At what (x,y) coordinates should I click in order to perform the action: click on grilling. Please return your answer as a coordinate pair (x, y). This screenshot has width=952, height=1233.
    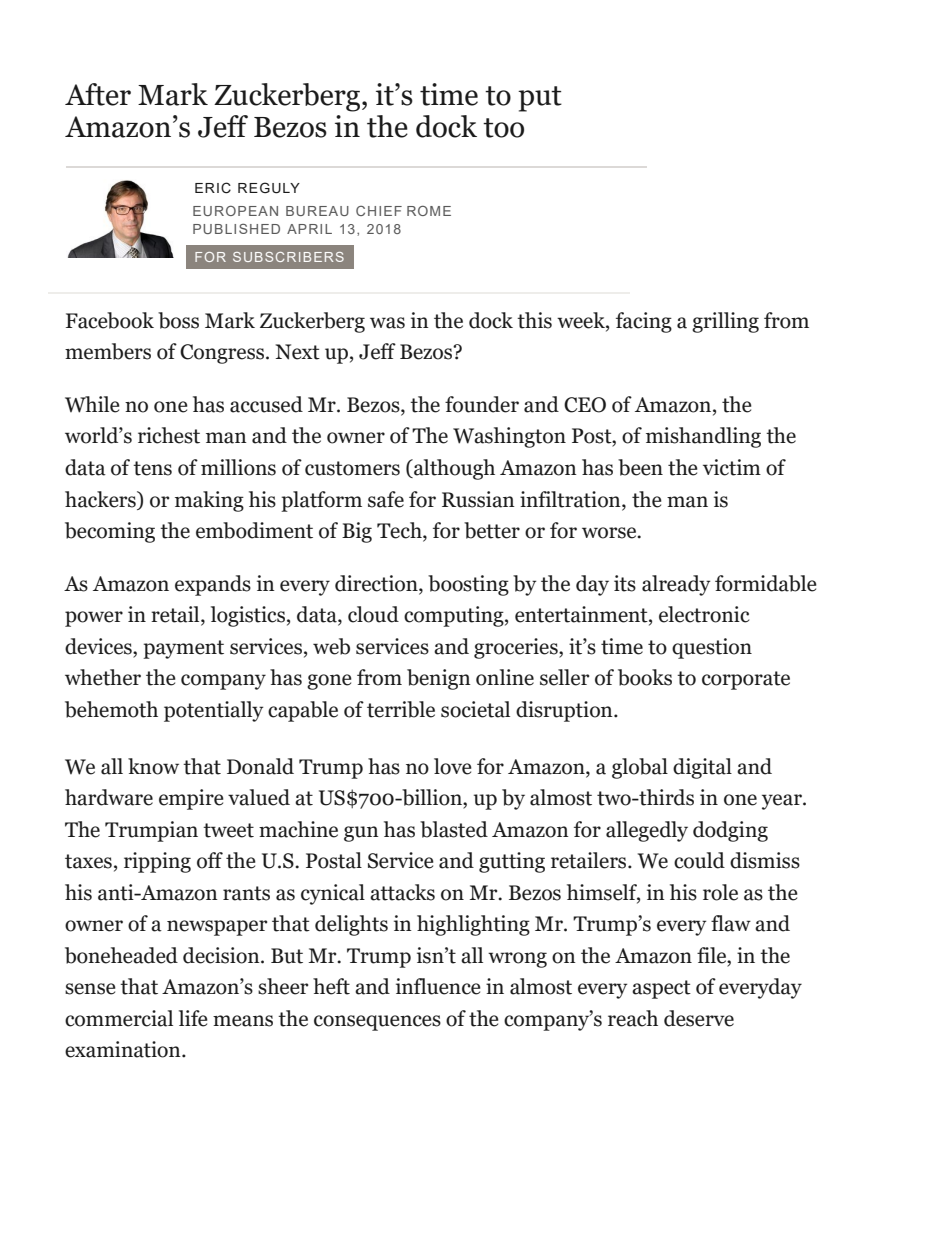
    Looking at the image, I should click on (725, 322).
